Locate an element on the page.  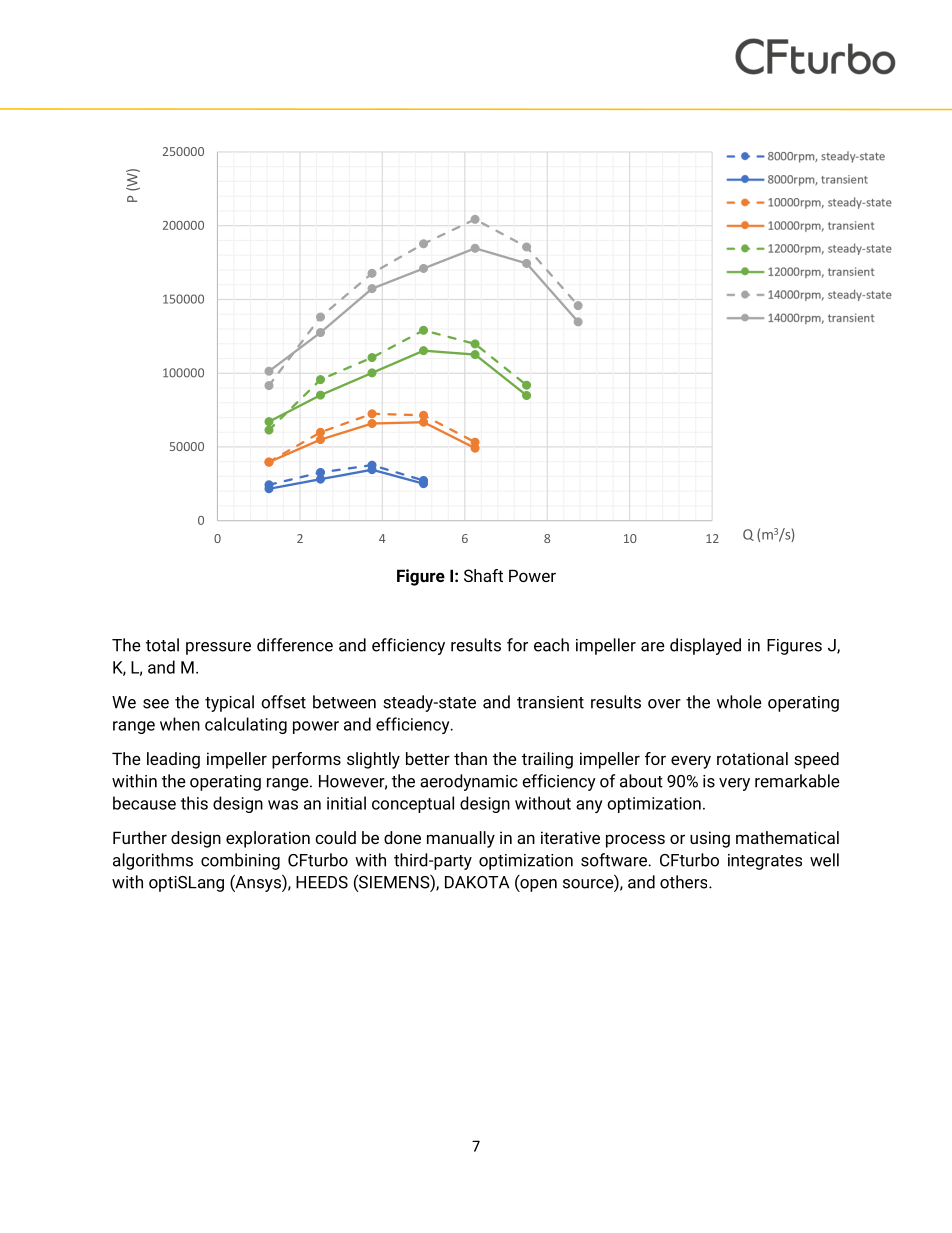
transient is located at coordinates (550, 702).
